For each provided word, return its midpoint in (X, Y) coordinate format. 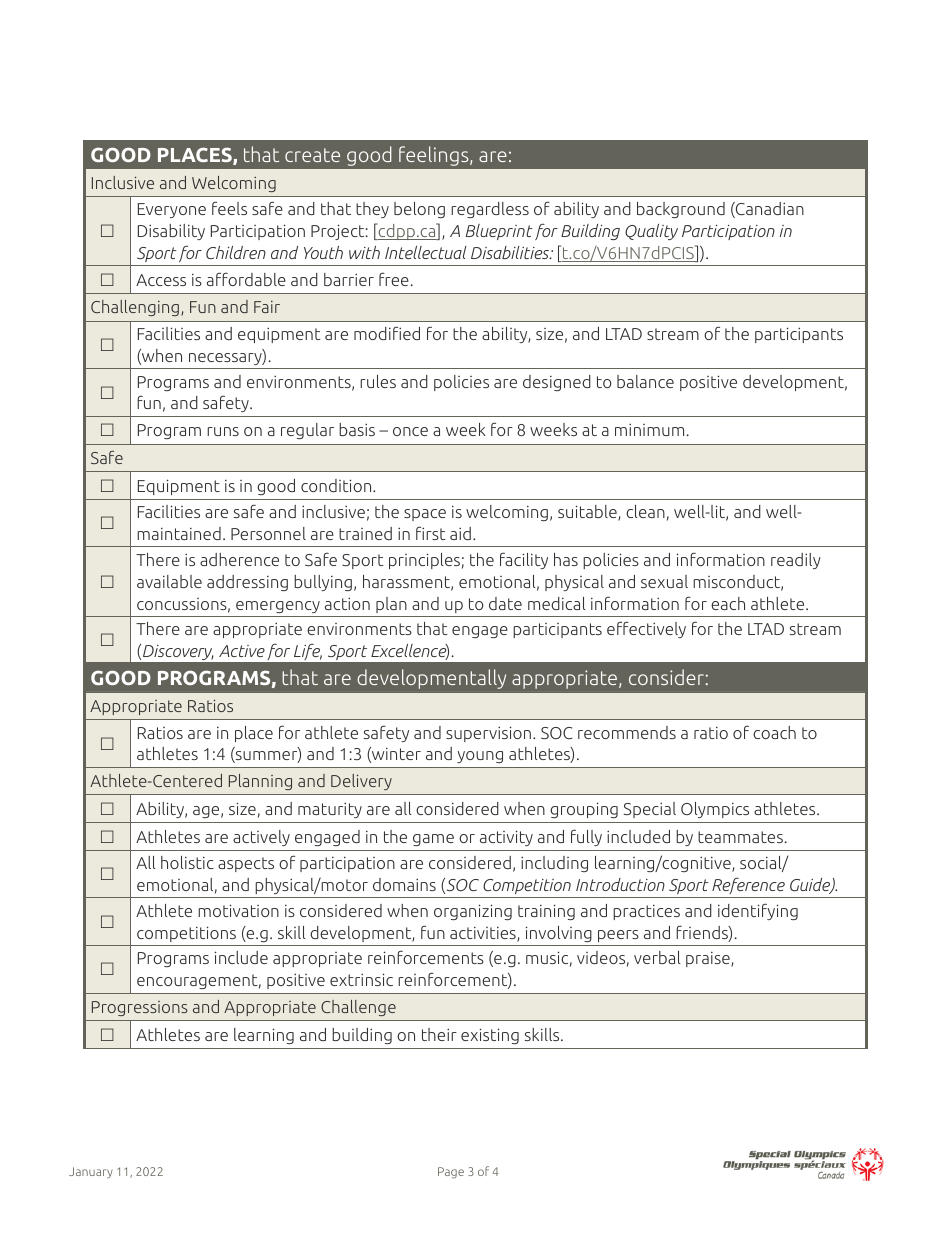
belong (419, 210)
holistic (187, 862)
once (410, 431)
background (681, 210)
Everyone (172, 210)
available (169, 581)
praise (709, 959)
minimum (649, 429)
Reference (748, 886)
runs (223, 431)
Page (451, 1173)
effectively (646, 629)
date (505, 603)
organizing (473, 912)
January (91, 1172)
